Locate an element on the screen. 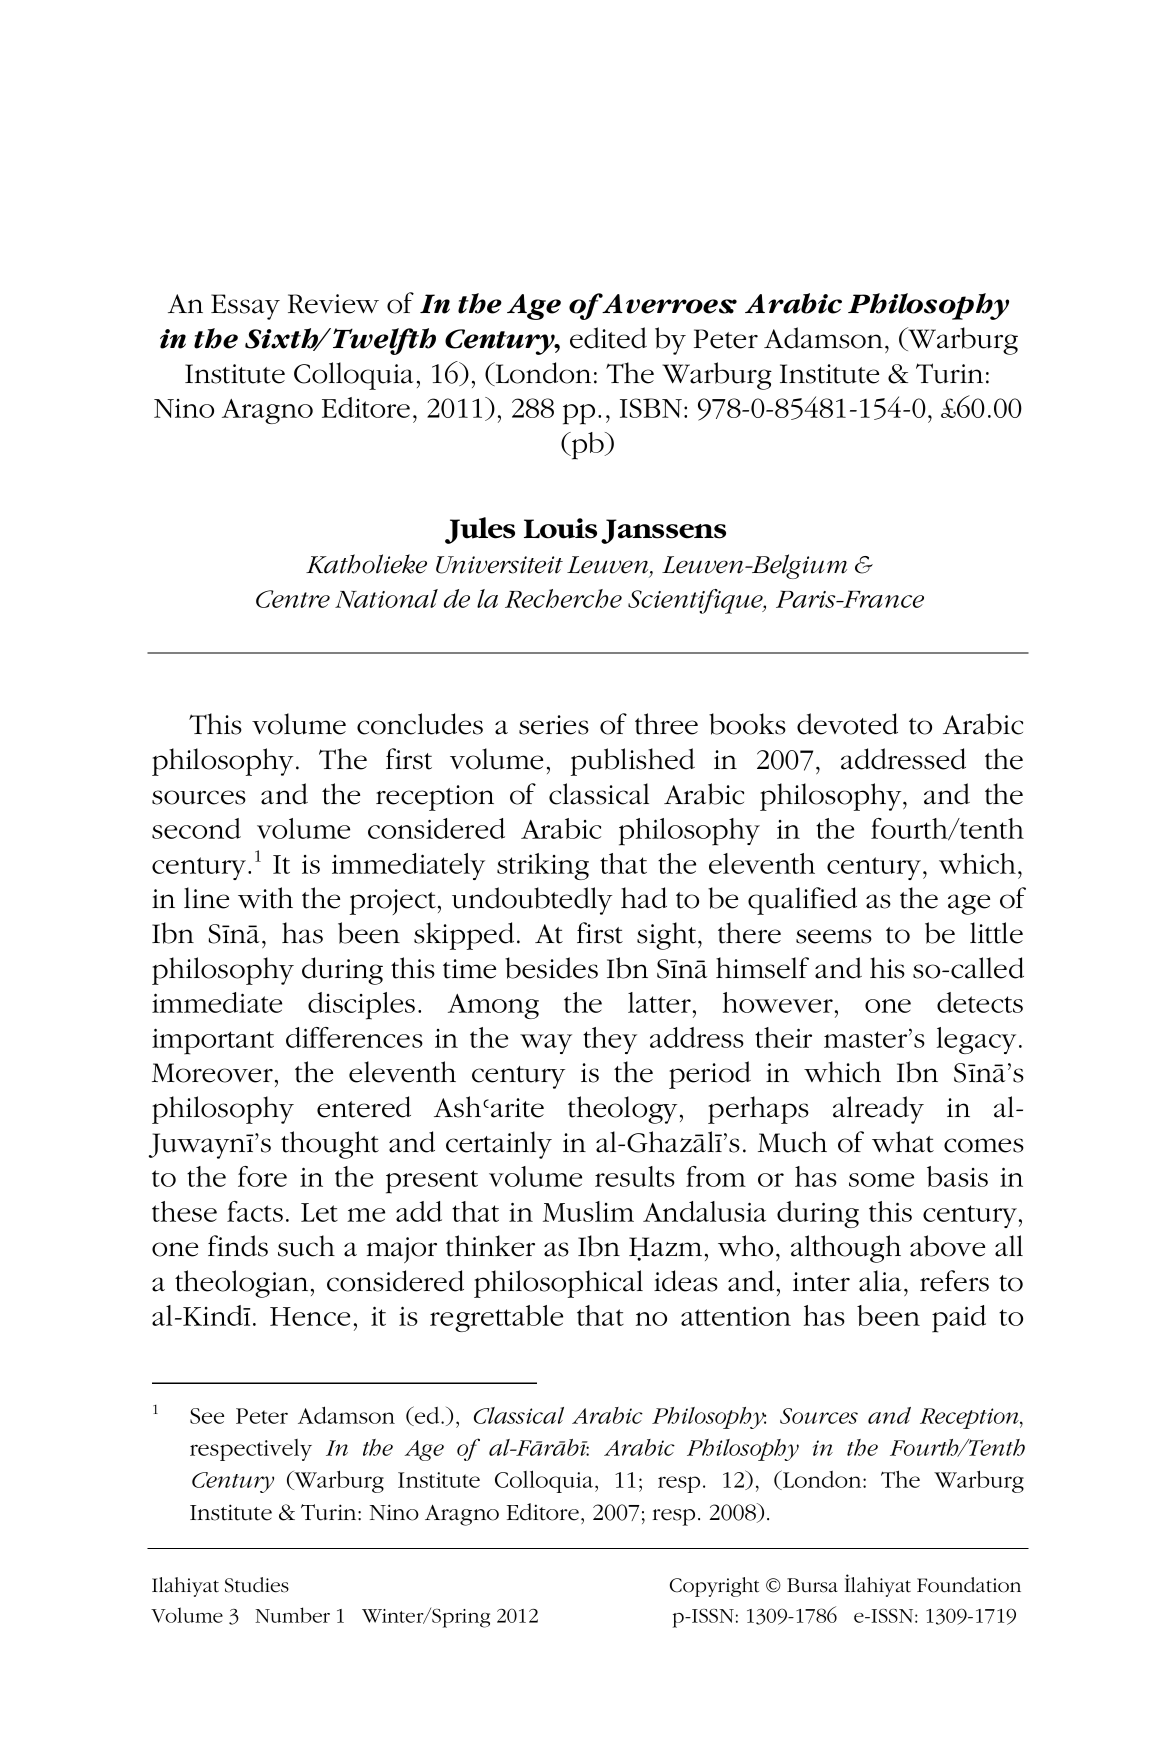 This screenshot has width=1176, height=1745. Foundation is located at coordinates (969, 1585).
